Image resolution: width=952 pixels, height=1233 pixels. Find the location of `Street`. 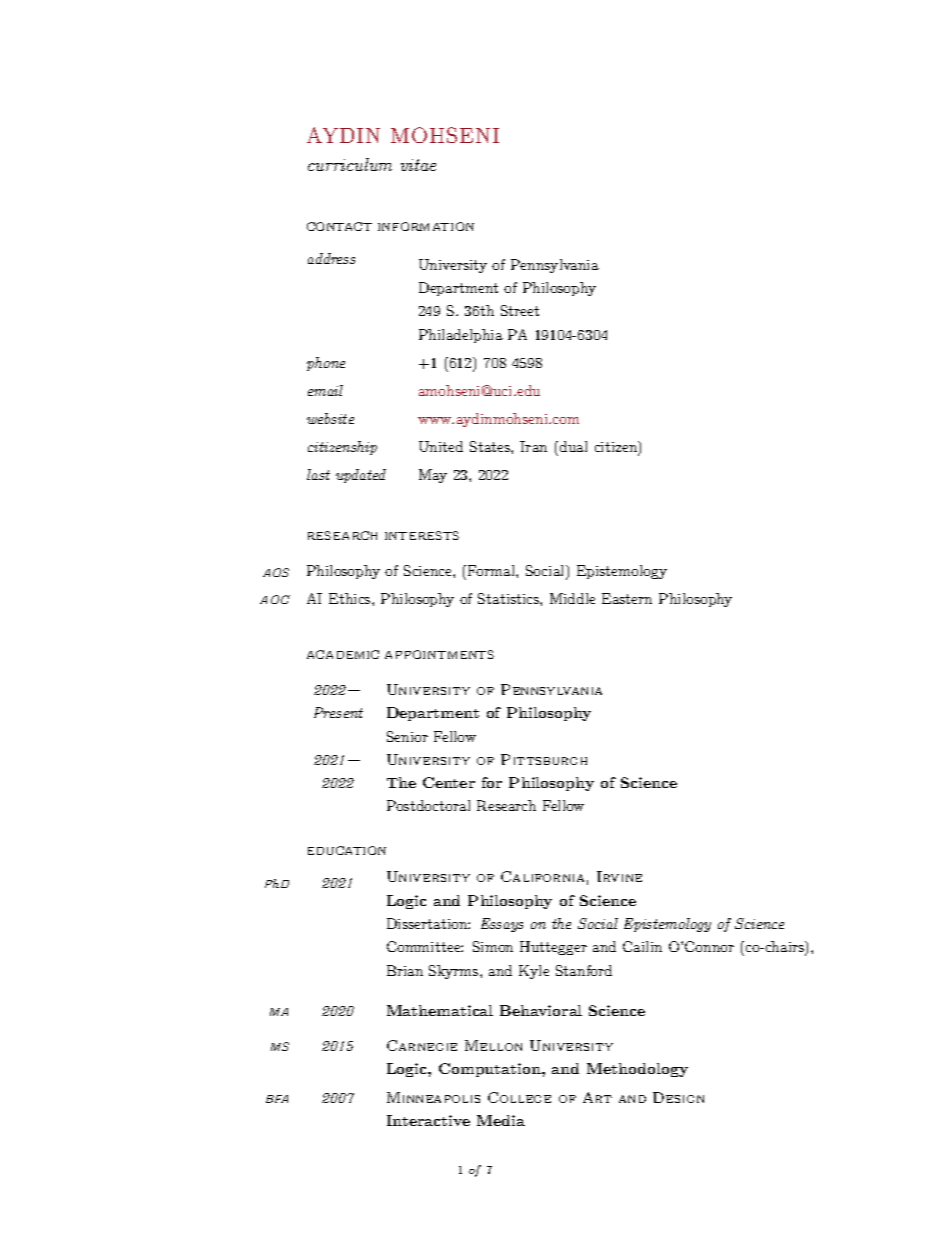

Street is located at coordinates (520, 310).
